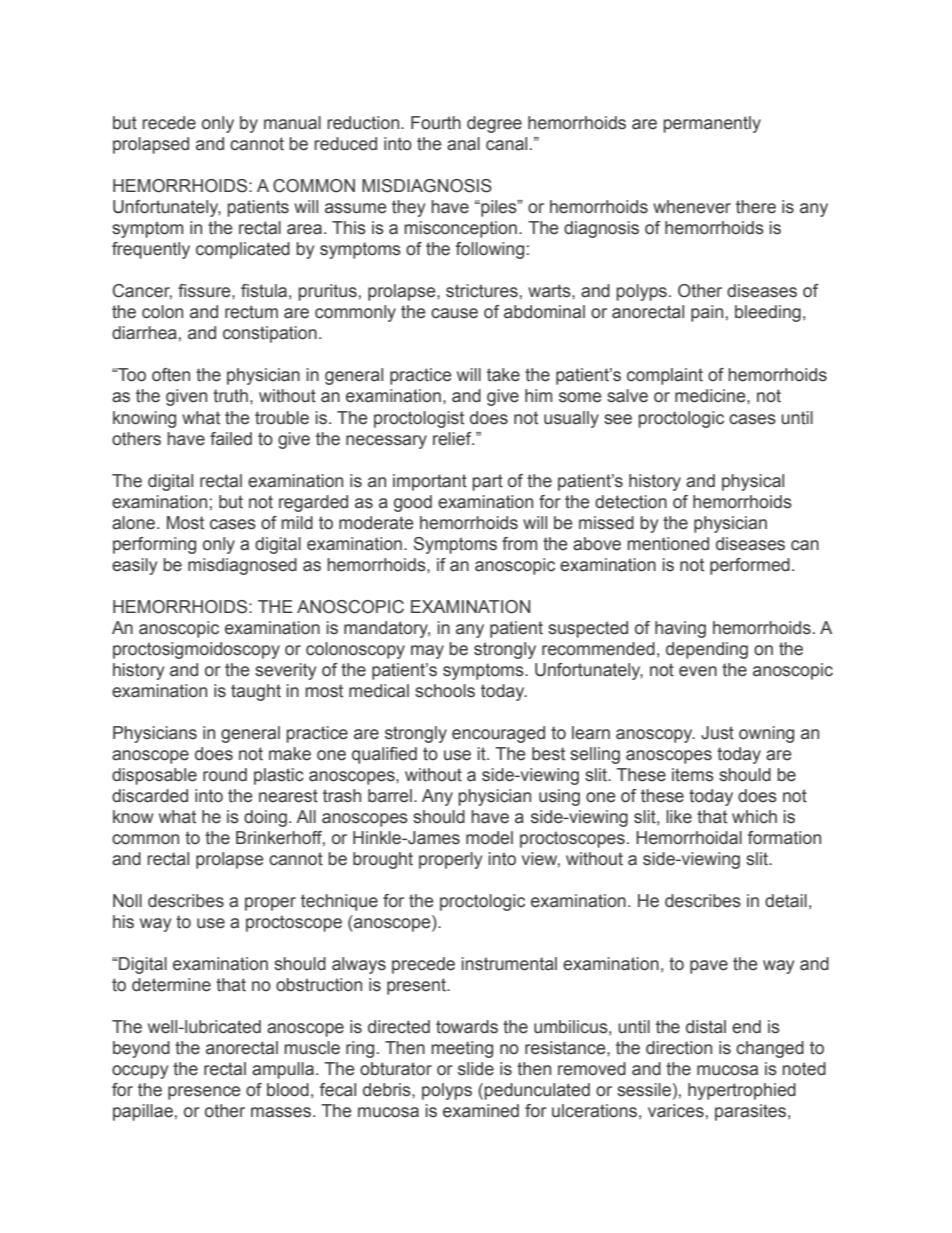  I want to click on doing, so click(265, 818).
